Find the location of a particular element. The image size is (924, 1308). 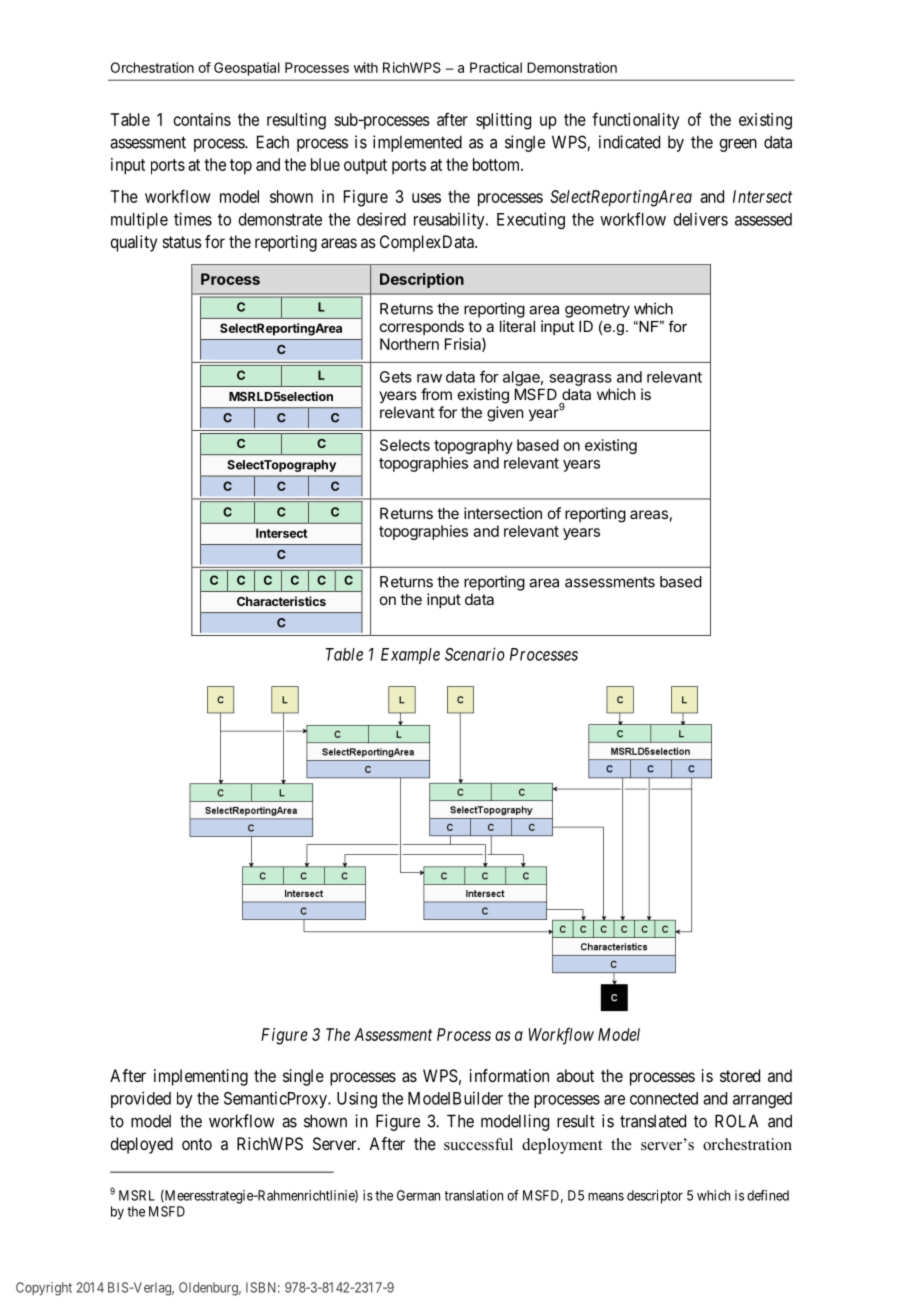

Scenario is located at coordinates (475, 654).
